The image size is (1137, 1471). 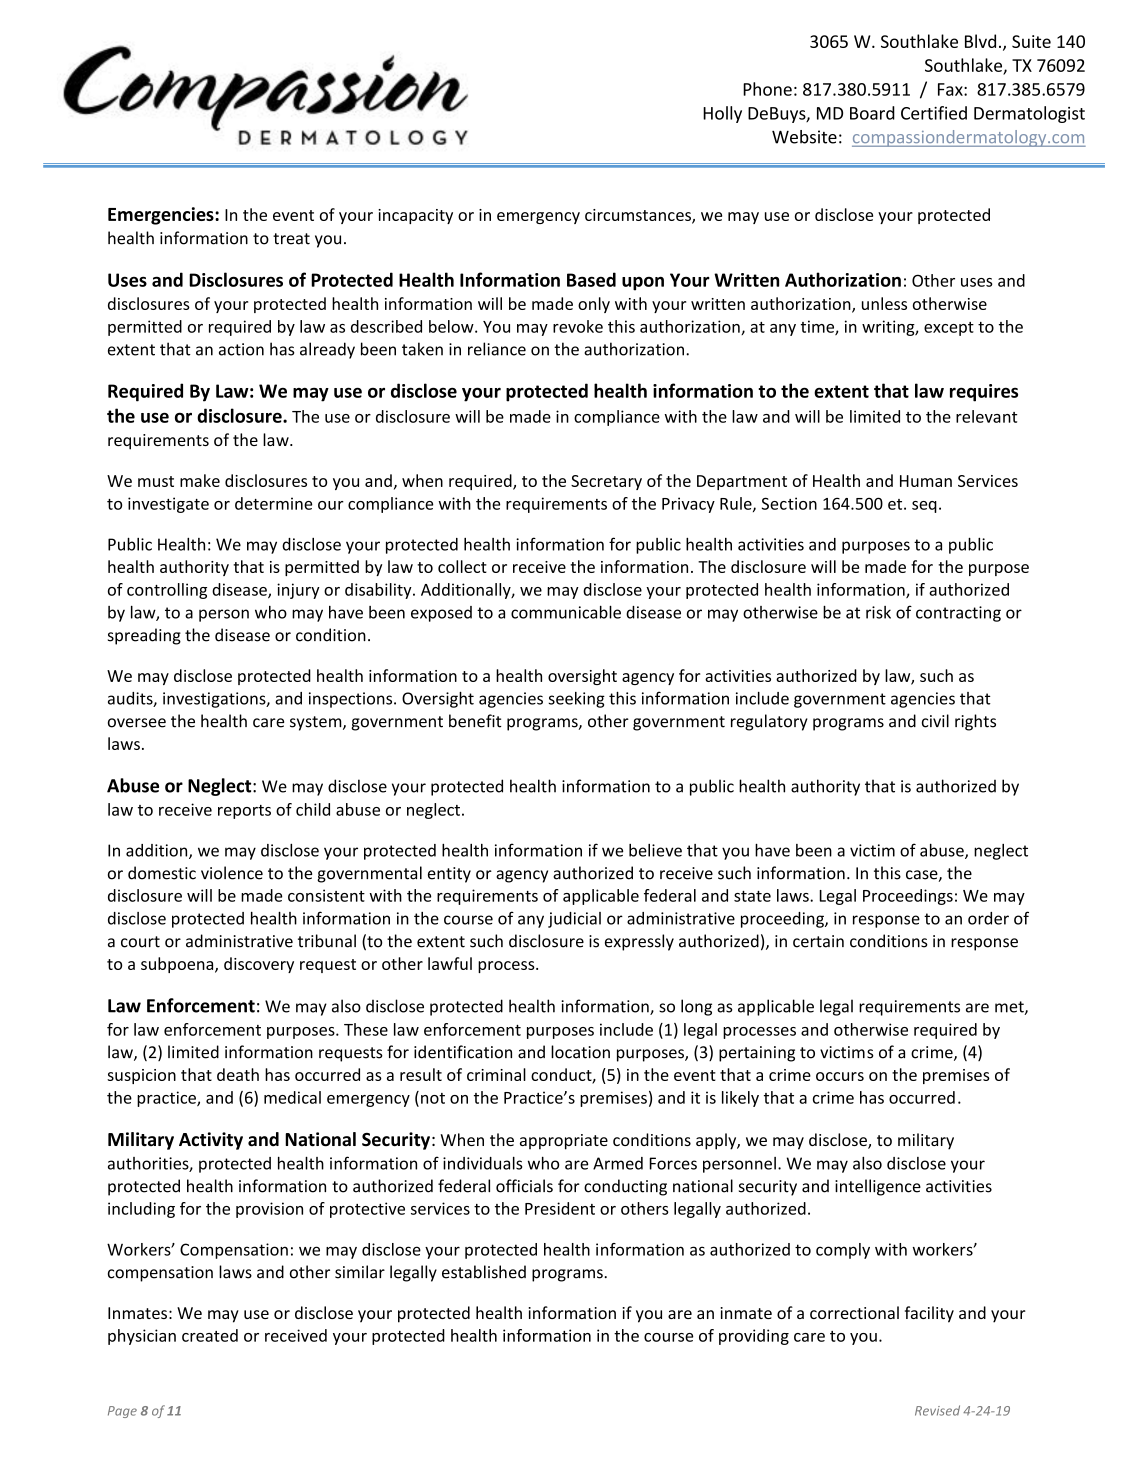 I want to click on seeking, so click(x=576, y=700).
